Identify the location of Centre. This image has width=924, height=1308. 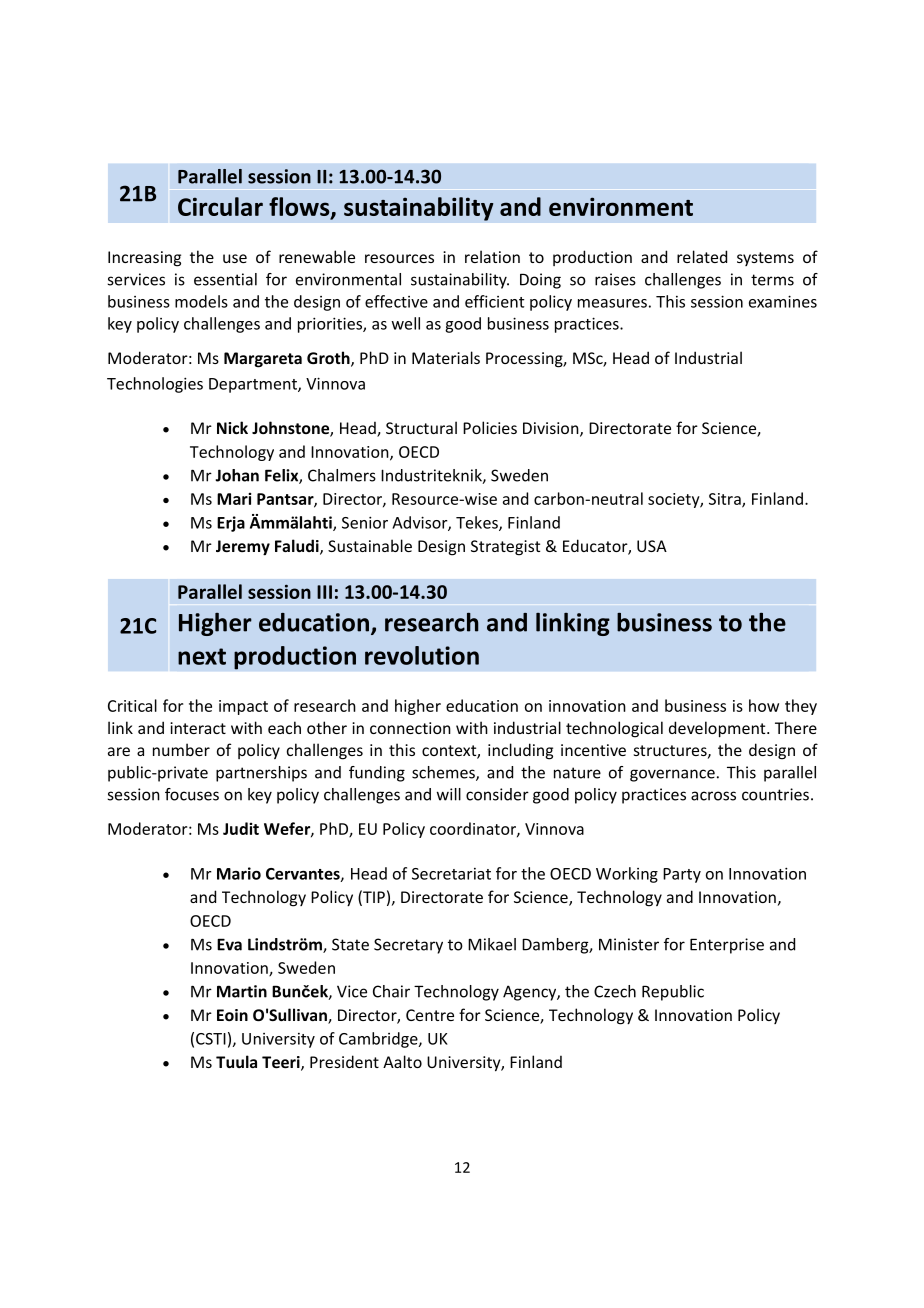
(430, 1015).
